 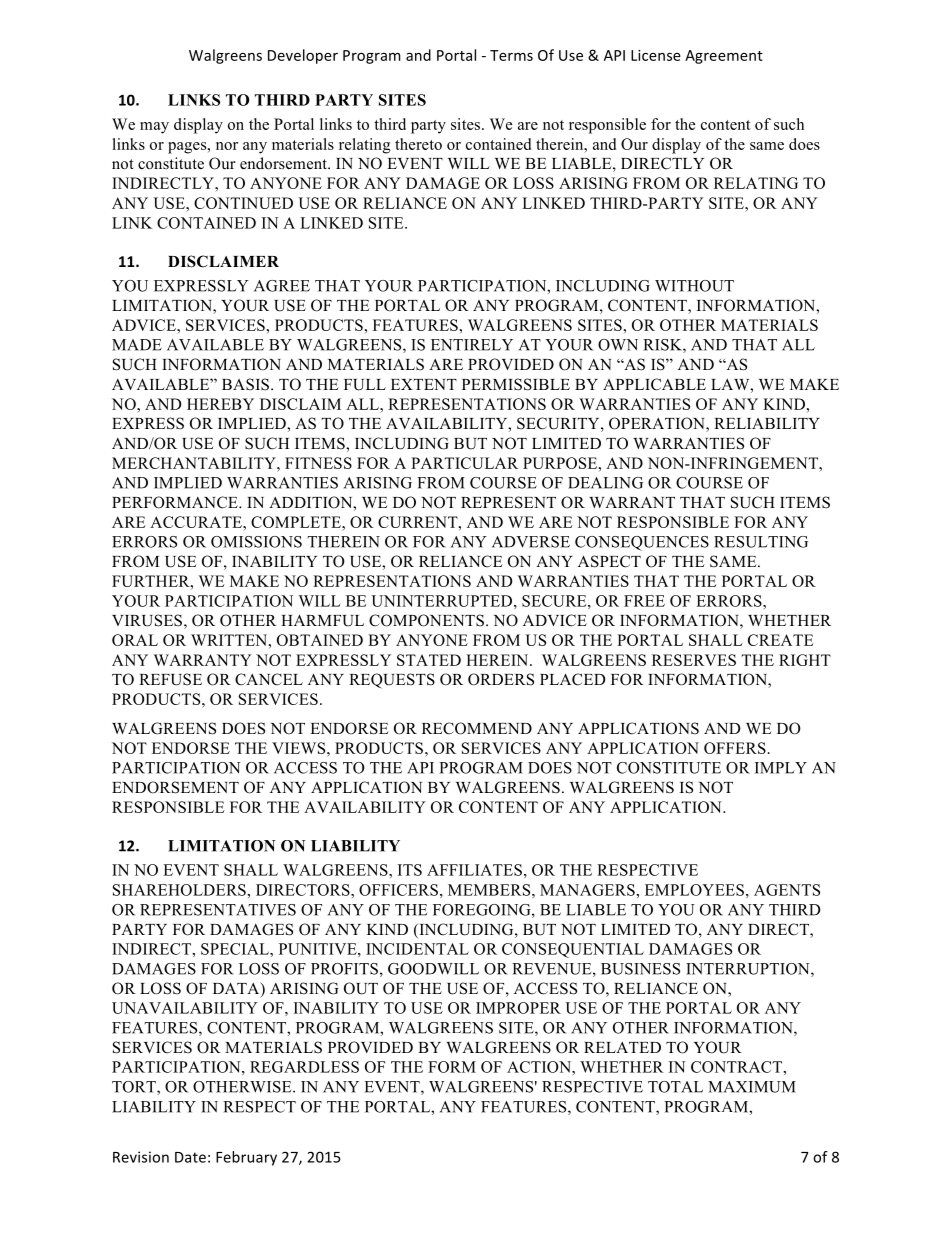 I want to click on REFUSE, so click(x=170, y=679).
